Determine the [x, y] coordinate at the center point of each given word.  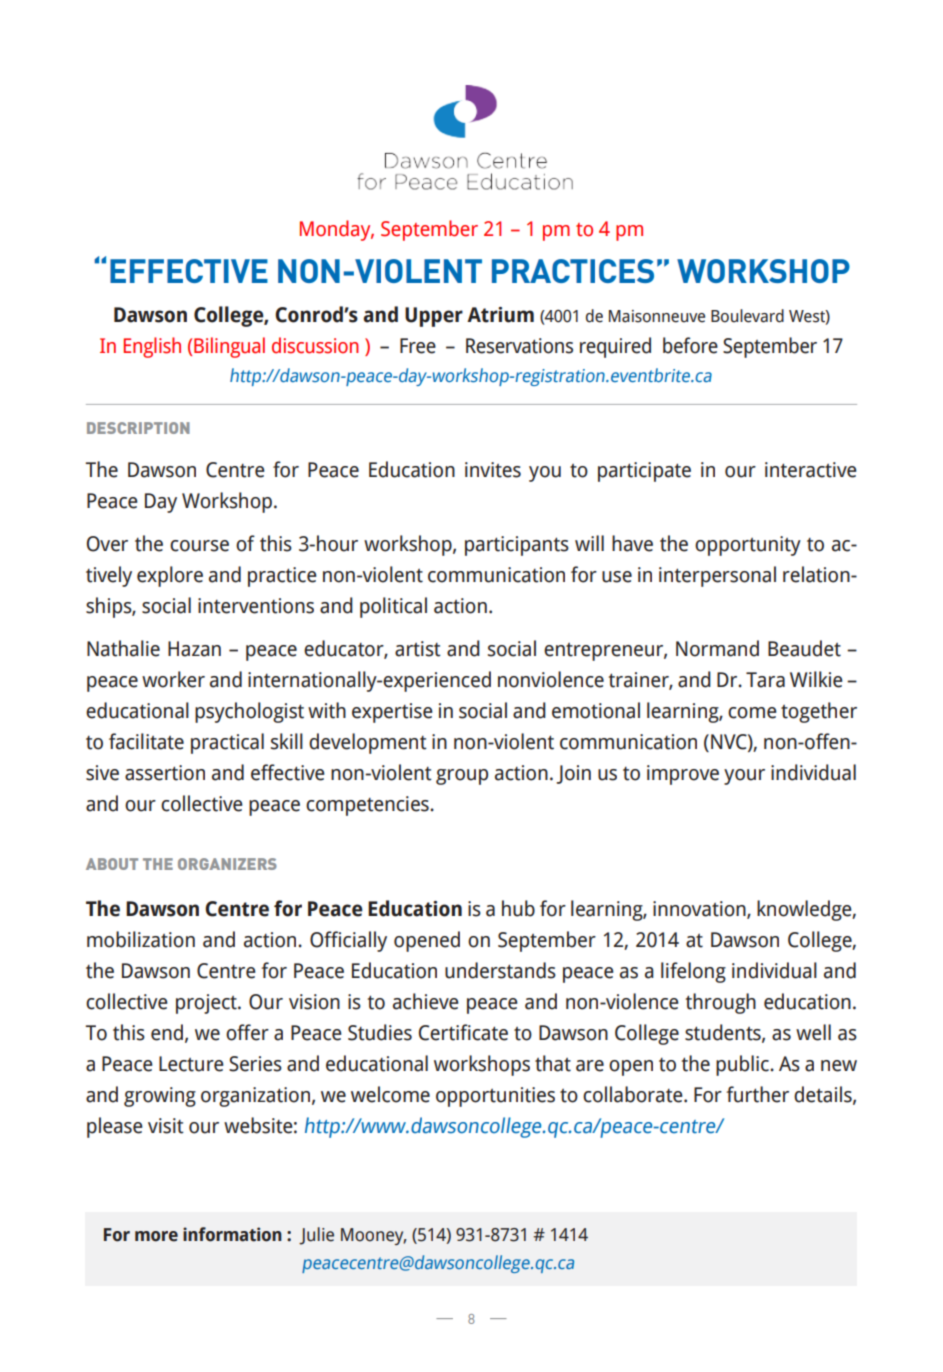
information [232, 1234]
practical [227, 743]
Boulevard [747, 316]
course [199, 546]
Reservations [519, 346]
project [207, 1004]
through [720, 1003]
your [744, 777]
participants [517, 546]
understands [500, 970]
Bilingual [229, 347]
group [462, 777]
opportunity [748, 546]
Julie [316, 1236]
